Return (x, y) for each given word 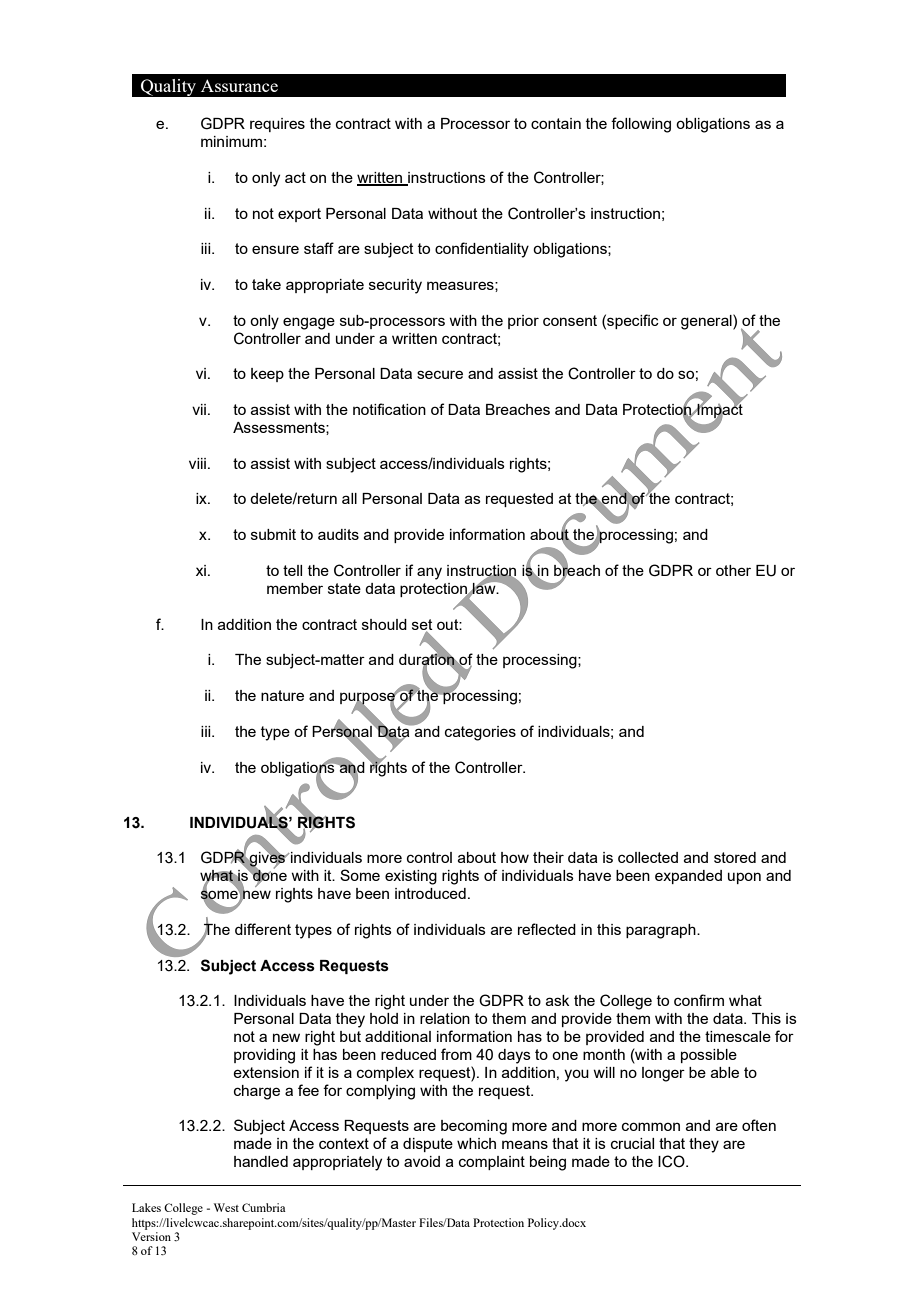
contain (556, 123)
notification (389, 409)
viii (197, 463)
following (641, 125)
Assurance (239, 85)
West (226, 1207)
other (733, 570)
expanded (688, 877)
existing (411, 877)
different (263, 929)
